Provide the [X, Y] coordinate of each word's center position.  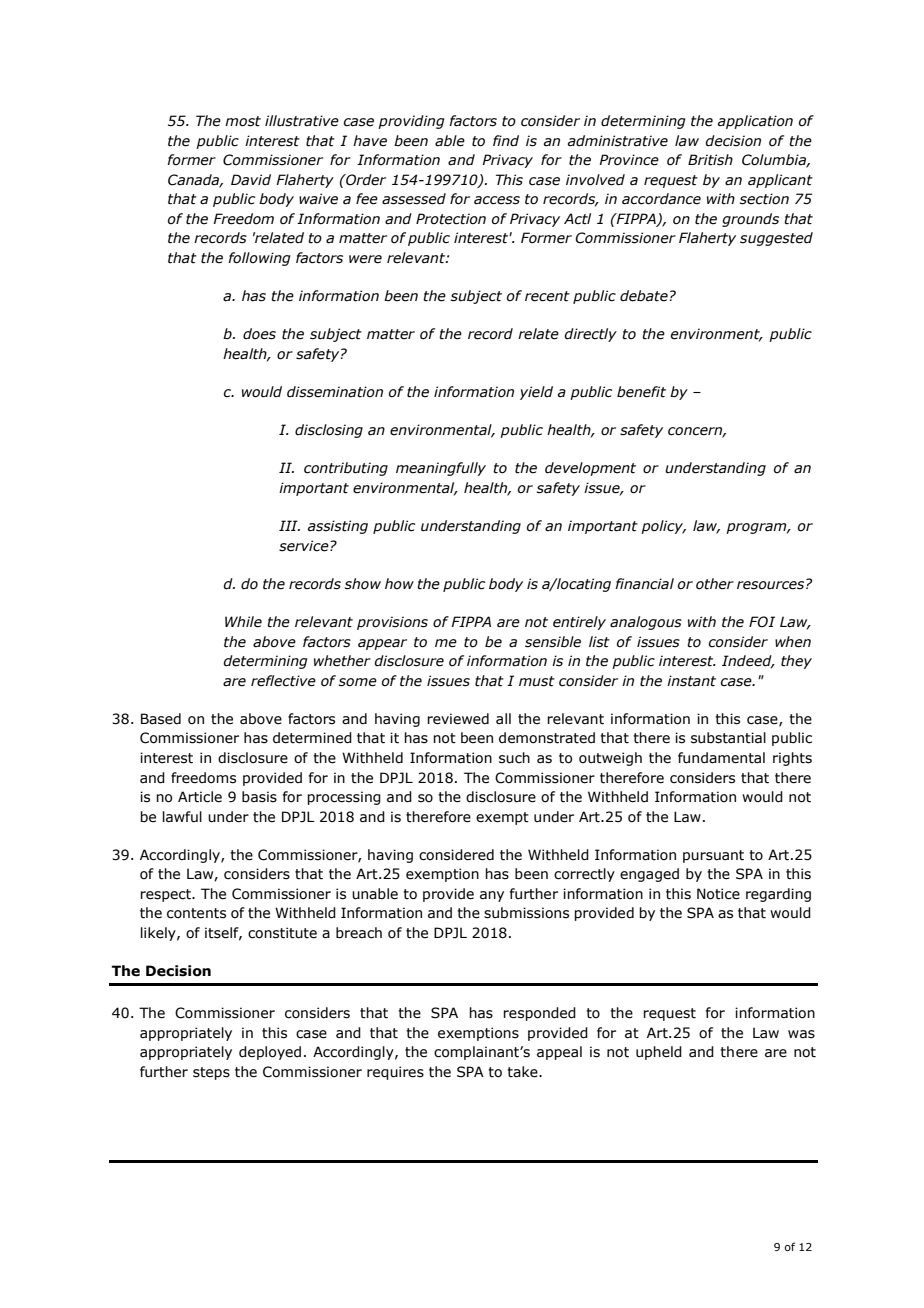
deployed [270, 1053]
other [715, 584]
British [710, 160]
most [243, 121]
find [506, 140]
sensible [553, 642]
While [243, 622]
